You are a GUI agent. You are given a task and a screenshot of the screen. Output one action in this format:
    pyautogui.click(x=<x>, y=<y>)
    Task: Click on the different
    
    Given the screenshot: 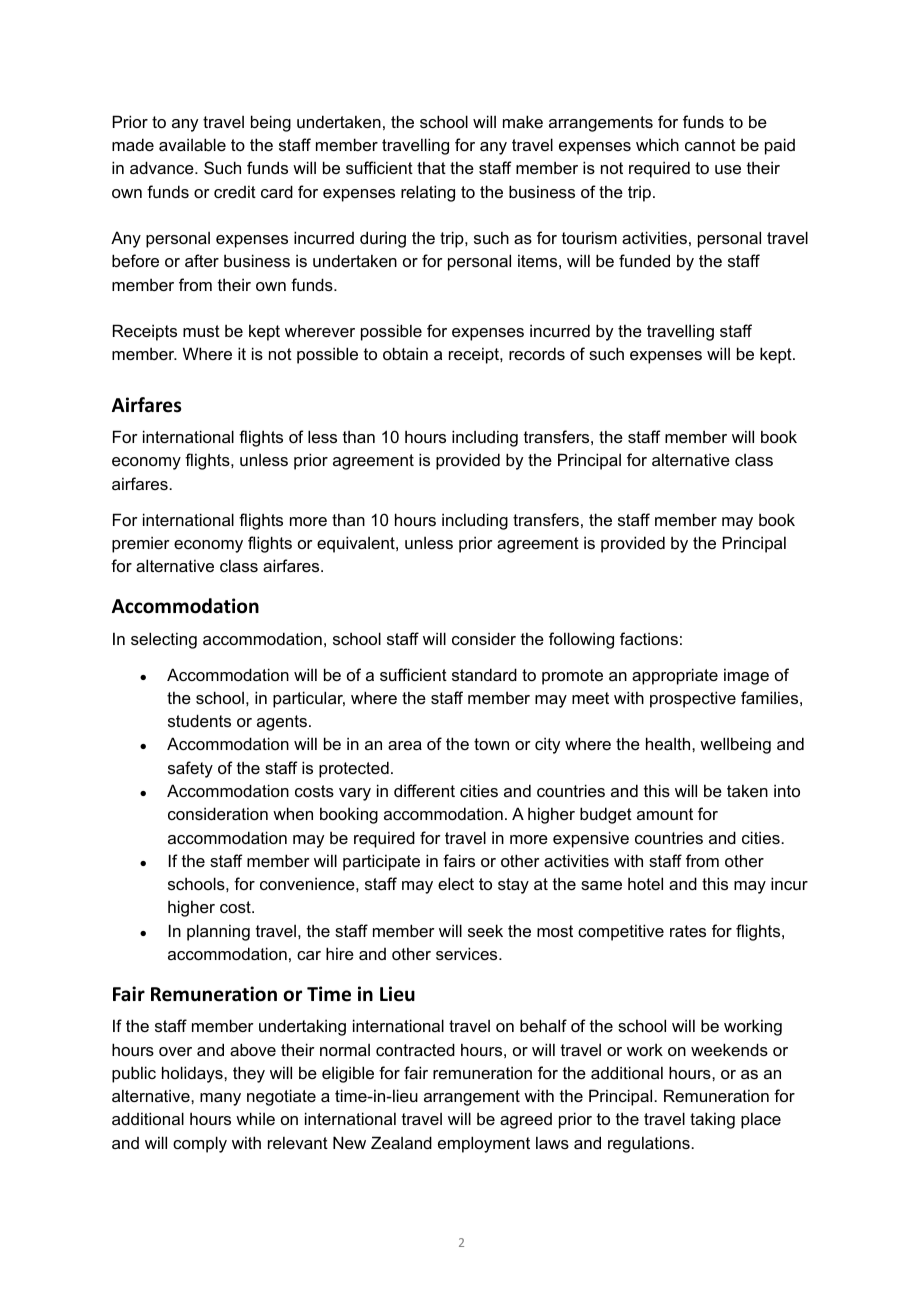 What is the action you would take?
    pyautogui.click(x=424, y=790)
